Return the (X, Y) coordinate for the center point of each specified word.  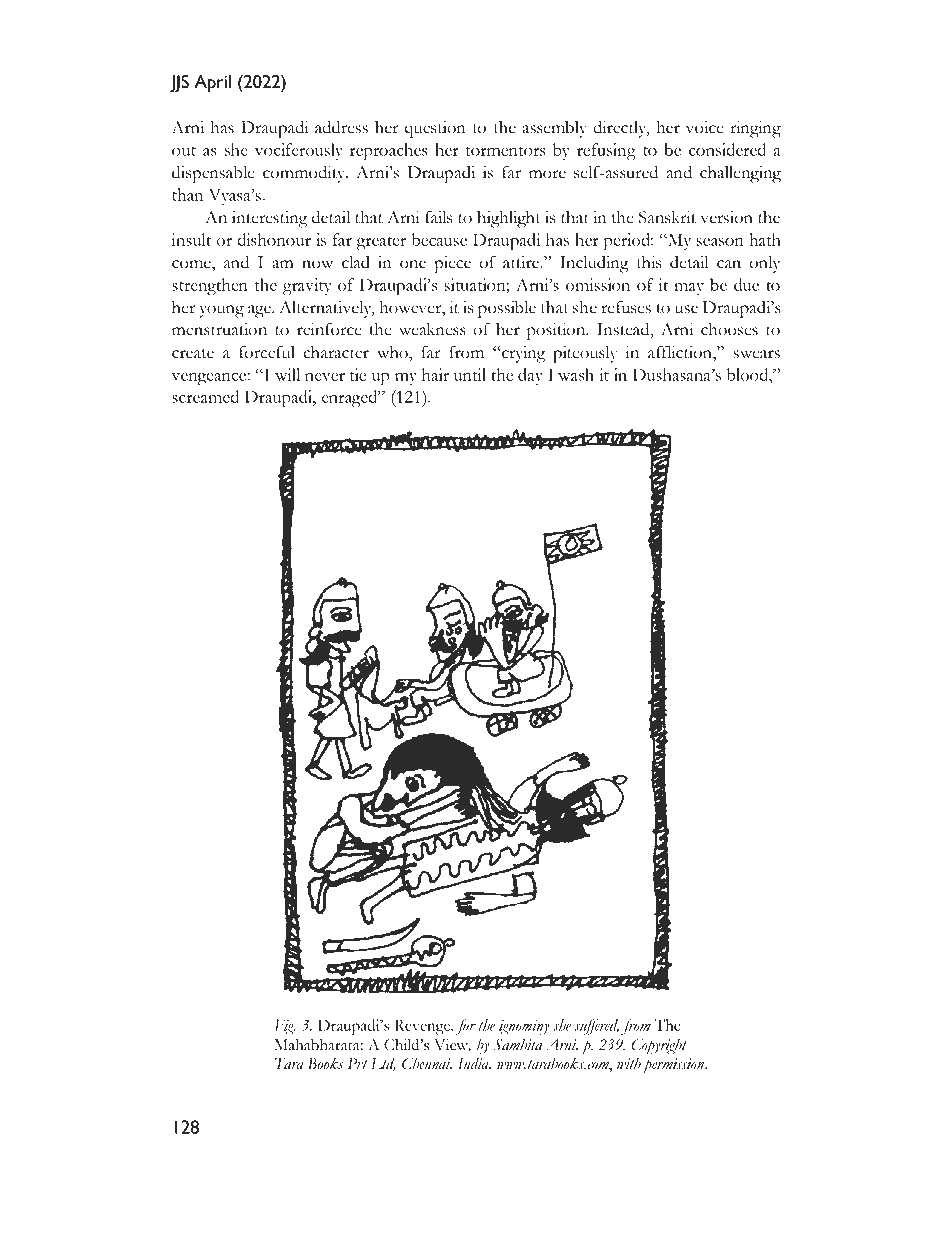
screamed (205, 396)
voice (705, 127)
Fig (285, 1027)
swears (757, 354)
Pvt (358, 1064)
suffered (597, 1027)
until (470, 374)
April (212, 84)
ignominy (524, 1027)
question (435, 129)
